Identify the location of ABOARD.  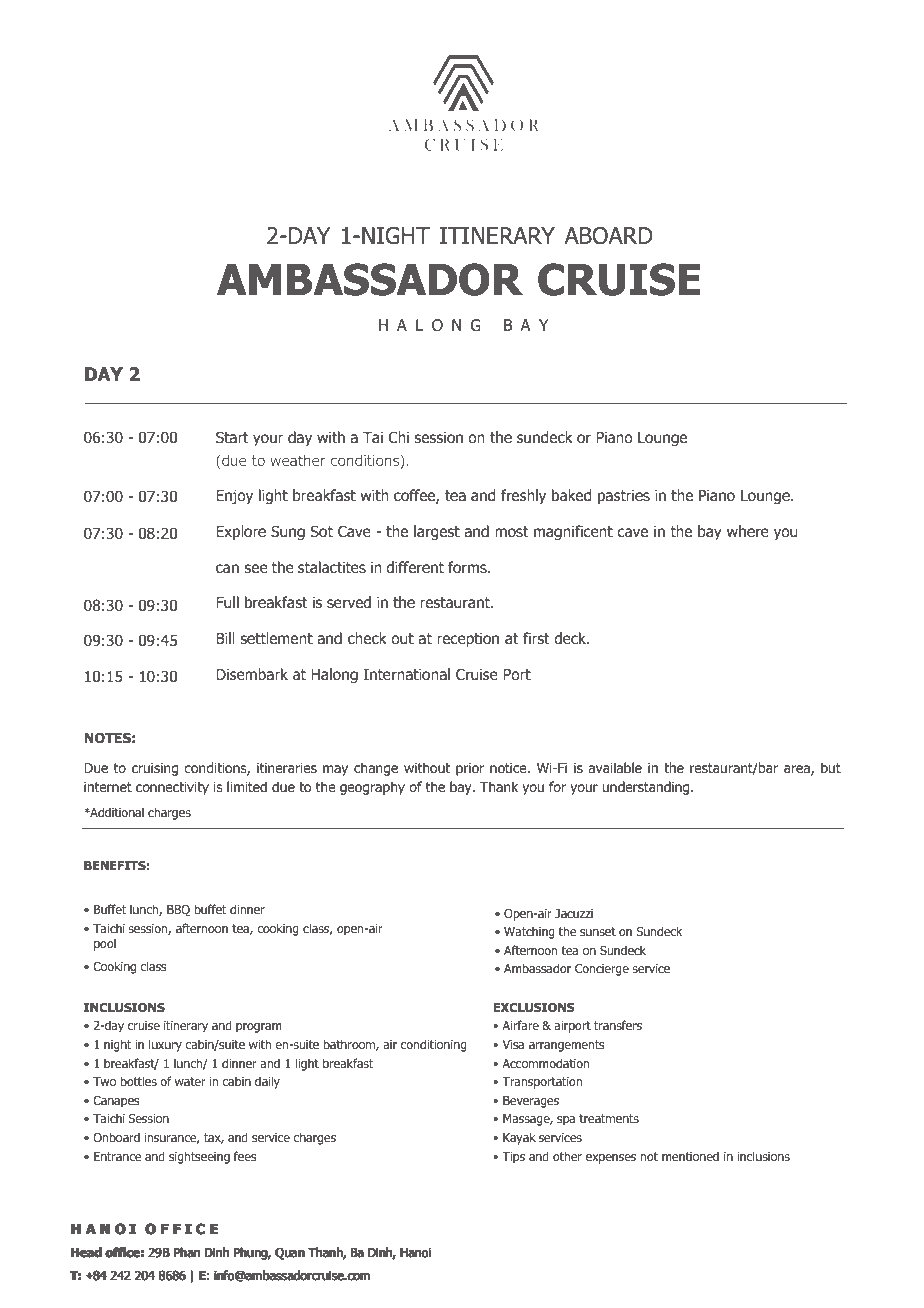
(608, 236).
